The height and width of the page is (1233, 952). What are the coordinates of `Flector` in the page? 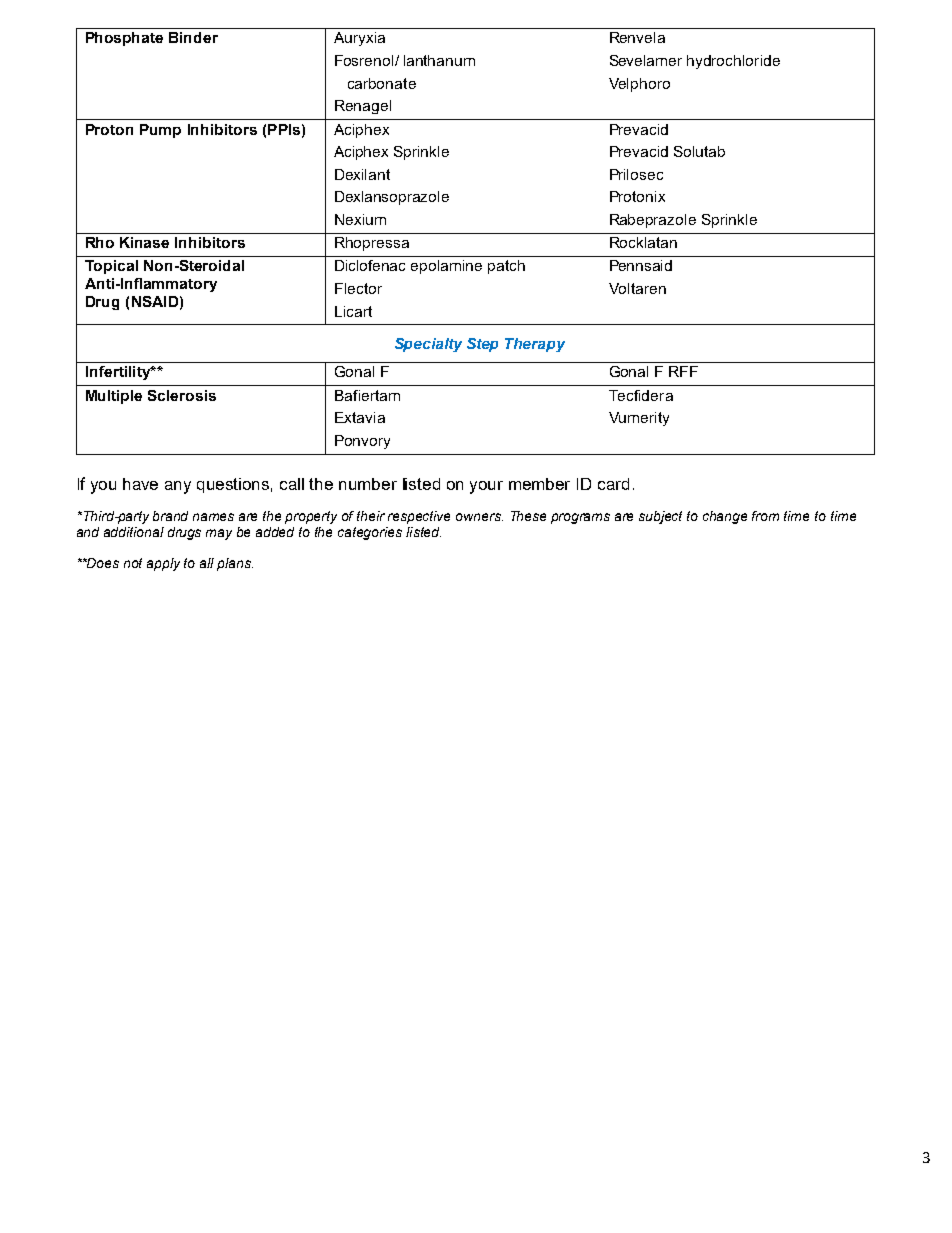 It's located at (358, 288).
